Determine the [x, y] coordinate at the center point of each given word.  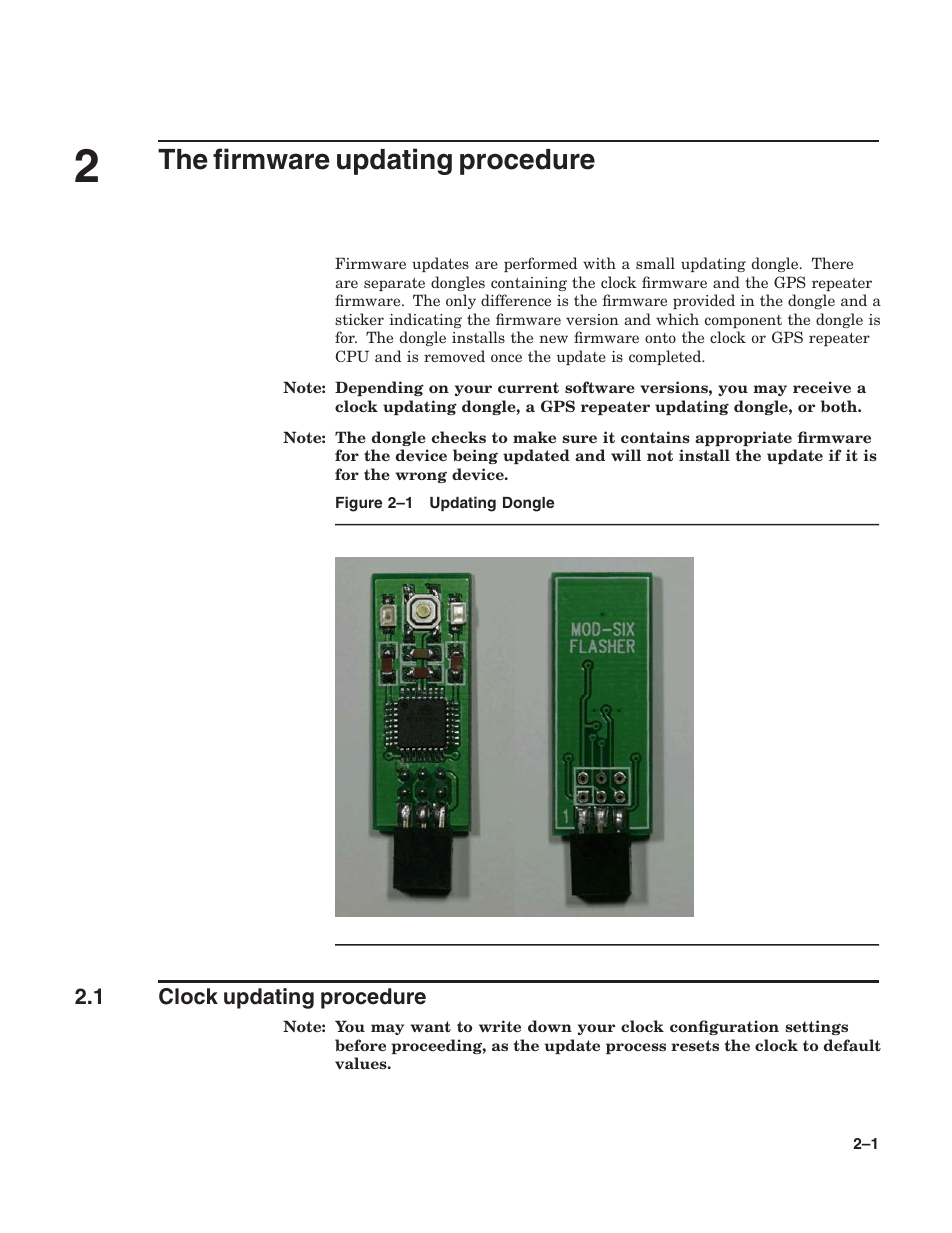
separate [394, 284]
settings [816, 1027]
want [431, 1026]
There [832, 263]
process [636, 1048]
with [599, 263]
